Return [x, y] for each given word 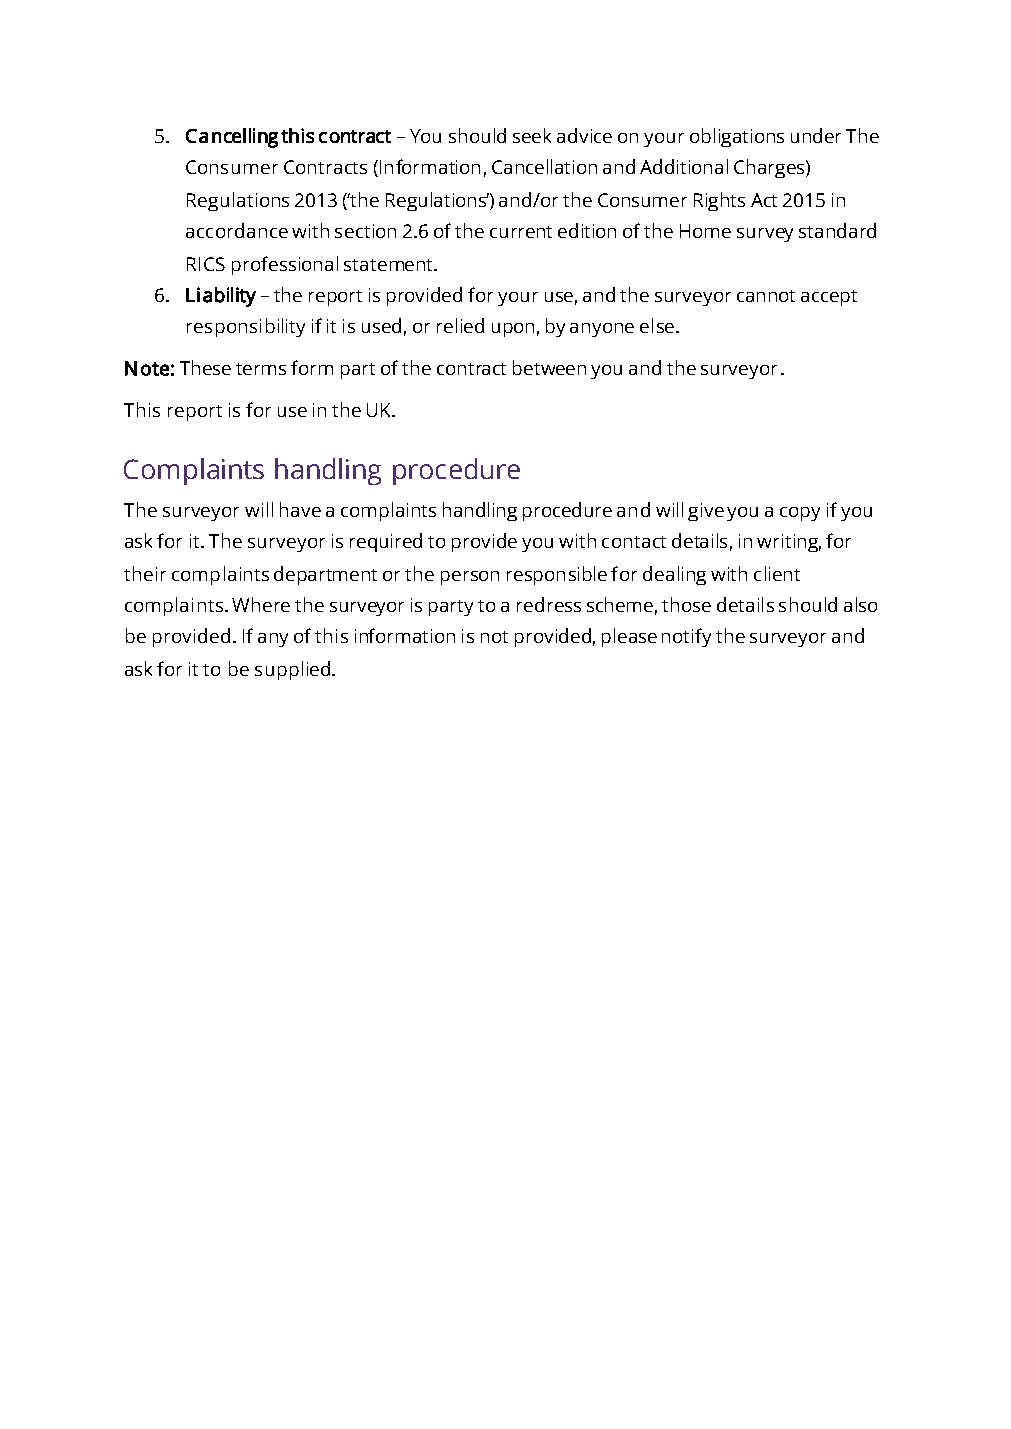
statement [389, 265]
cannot [766, 296]
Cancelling [232, 138]
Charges [770, 168]
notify [686, 637]
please [629, 637]
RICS [206, 264]
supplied [294, 670]
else [657, 325]
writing [789, 543]
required [386, 542]
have [300, 509]
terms [261, 369]
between [549, 367]
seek [532, 135]
